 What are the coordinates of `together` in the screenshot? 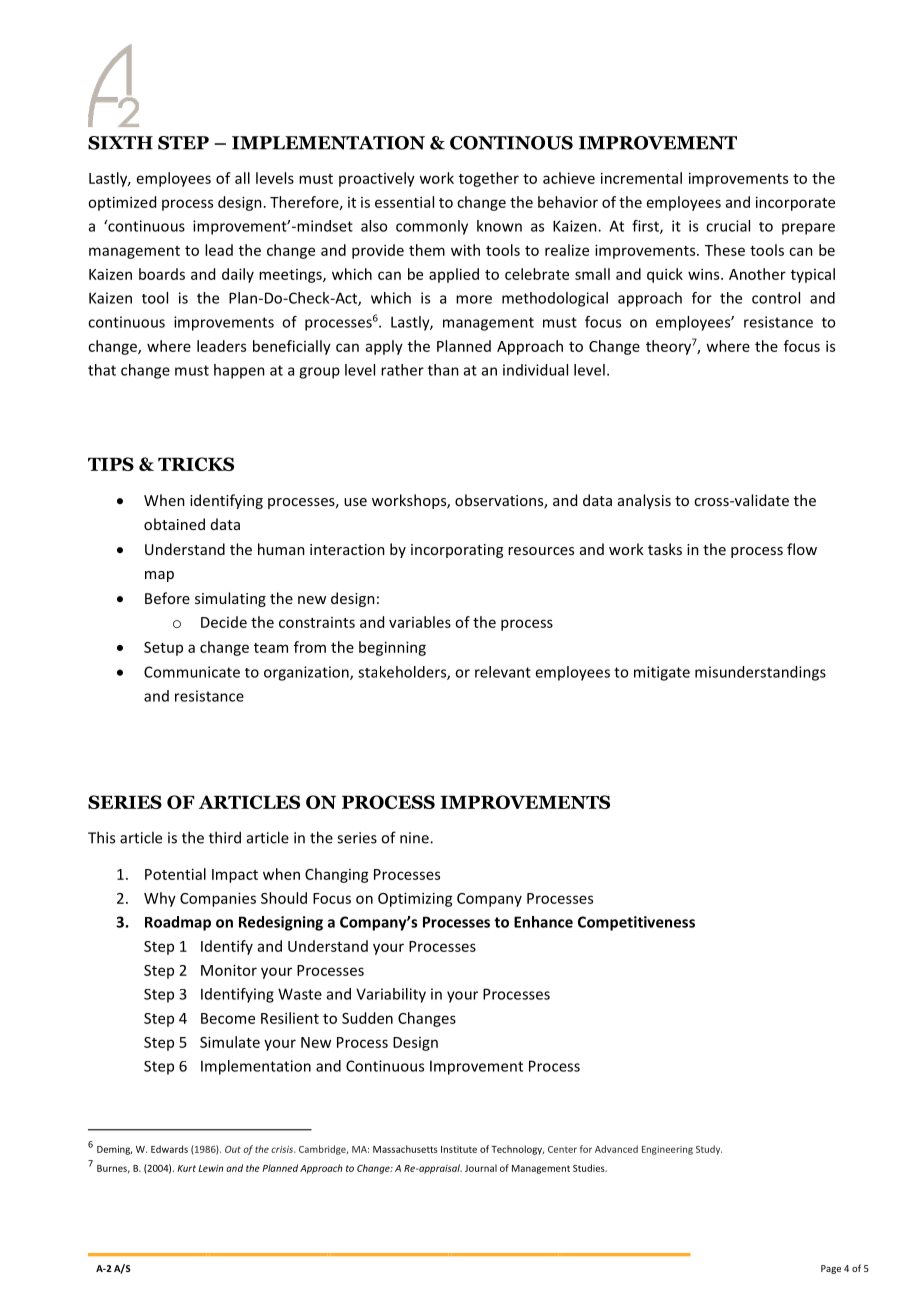 It's located at (489, 179).
